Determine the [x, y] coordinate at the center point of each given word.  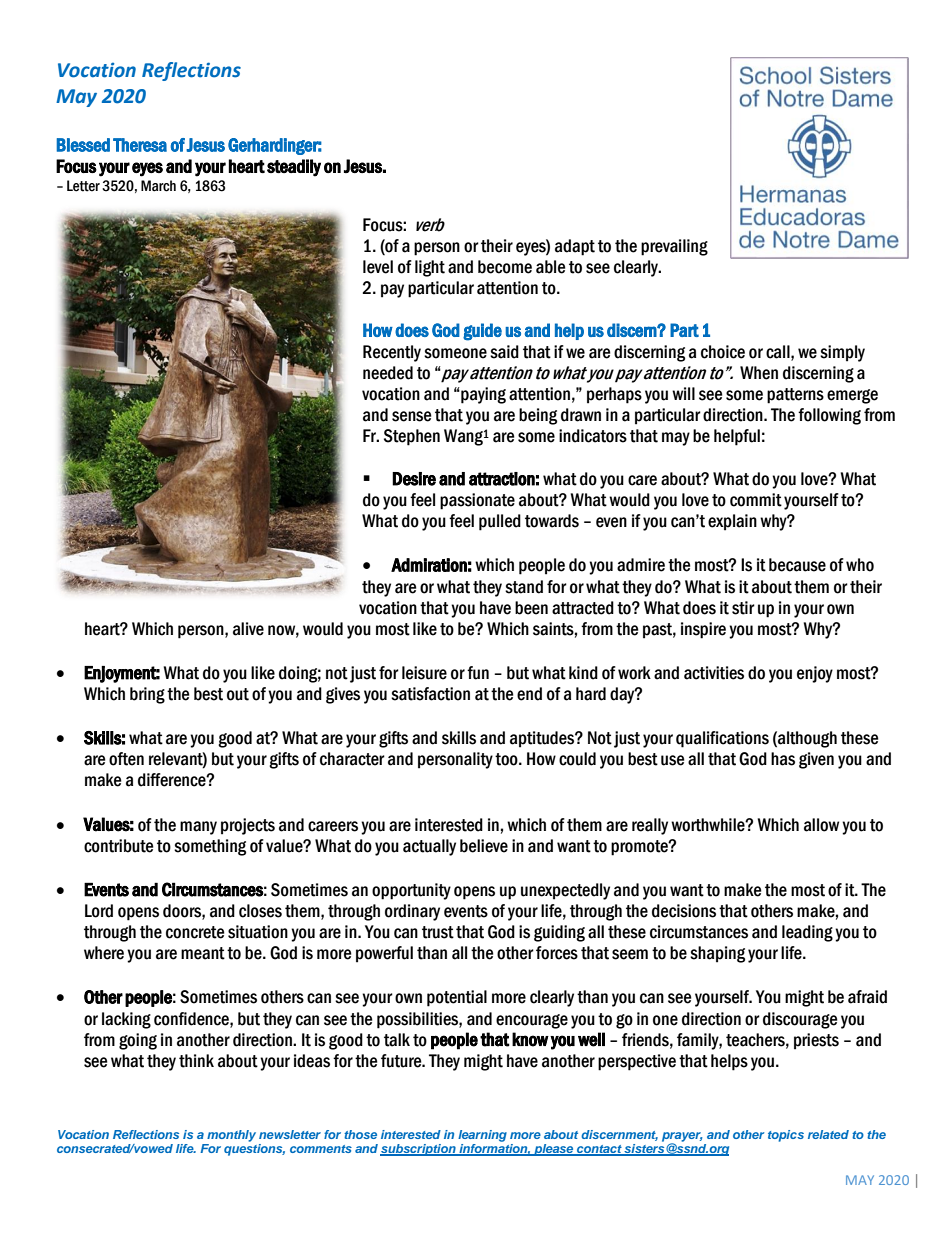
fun [478, 673]
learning [482, 1136]
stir [743, 608]
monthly [231, 1136]
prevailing [674, 247]
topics [786, 1136]
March [158, 186]
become [505, 267]
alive [248, 629]
